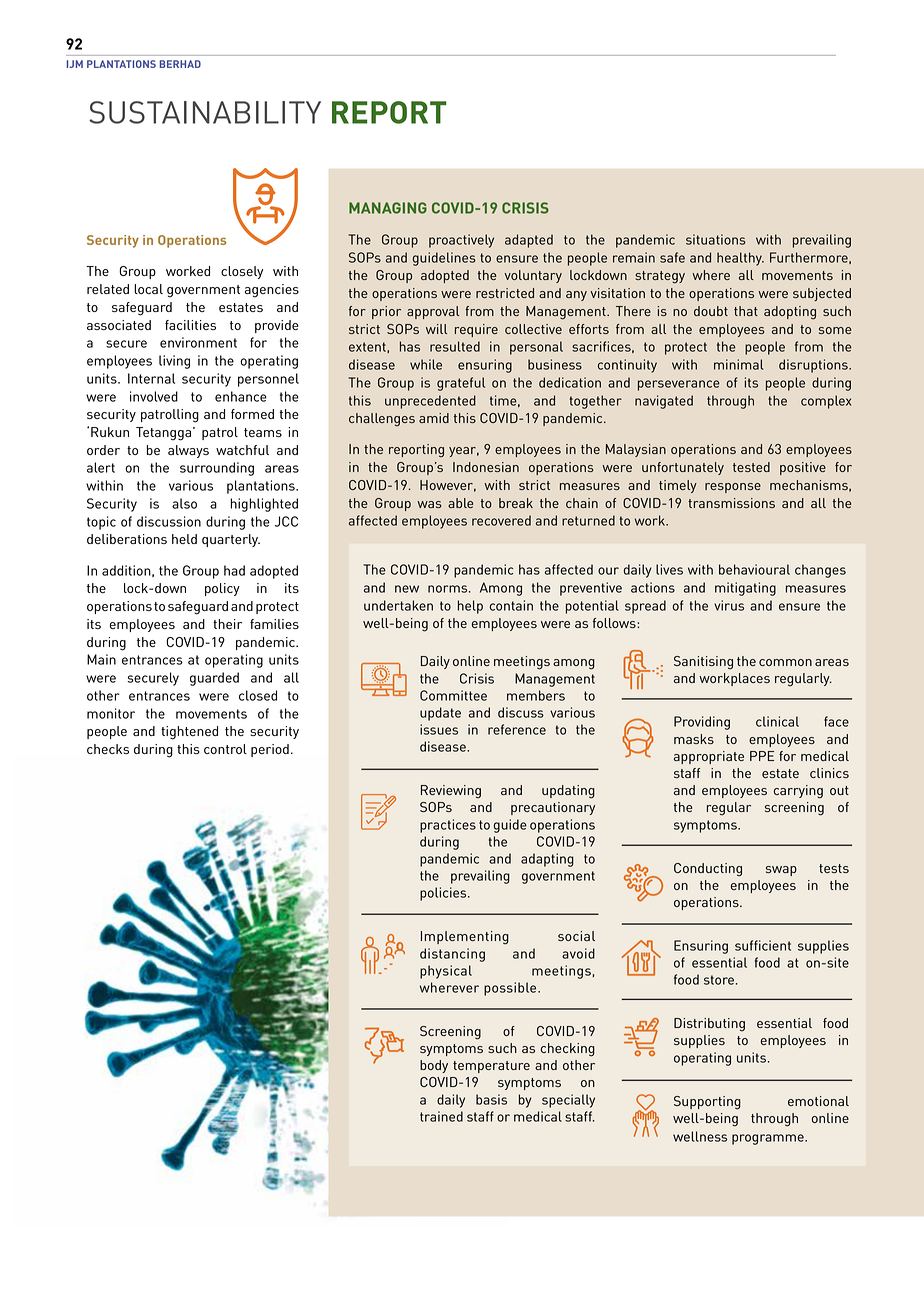 This image has height=1308, width=924. I want to click on SUSTAINABILITY, so click(205, 112).
